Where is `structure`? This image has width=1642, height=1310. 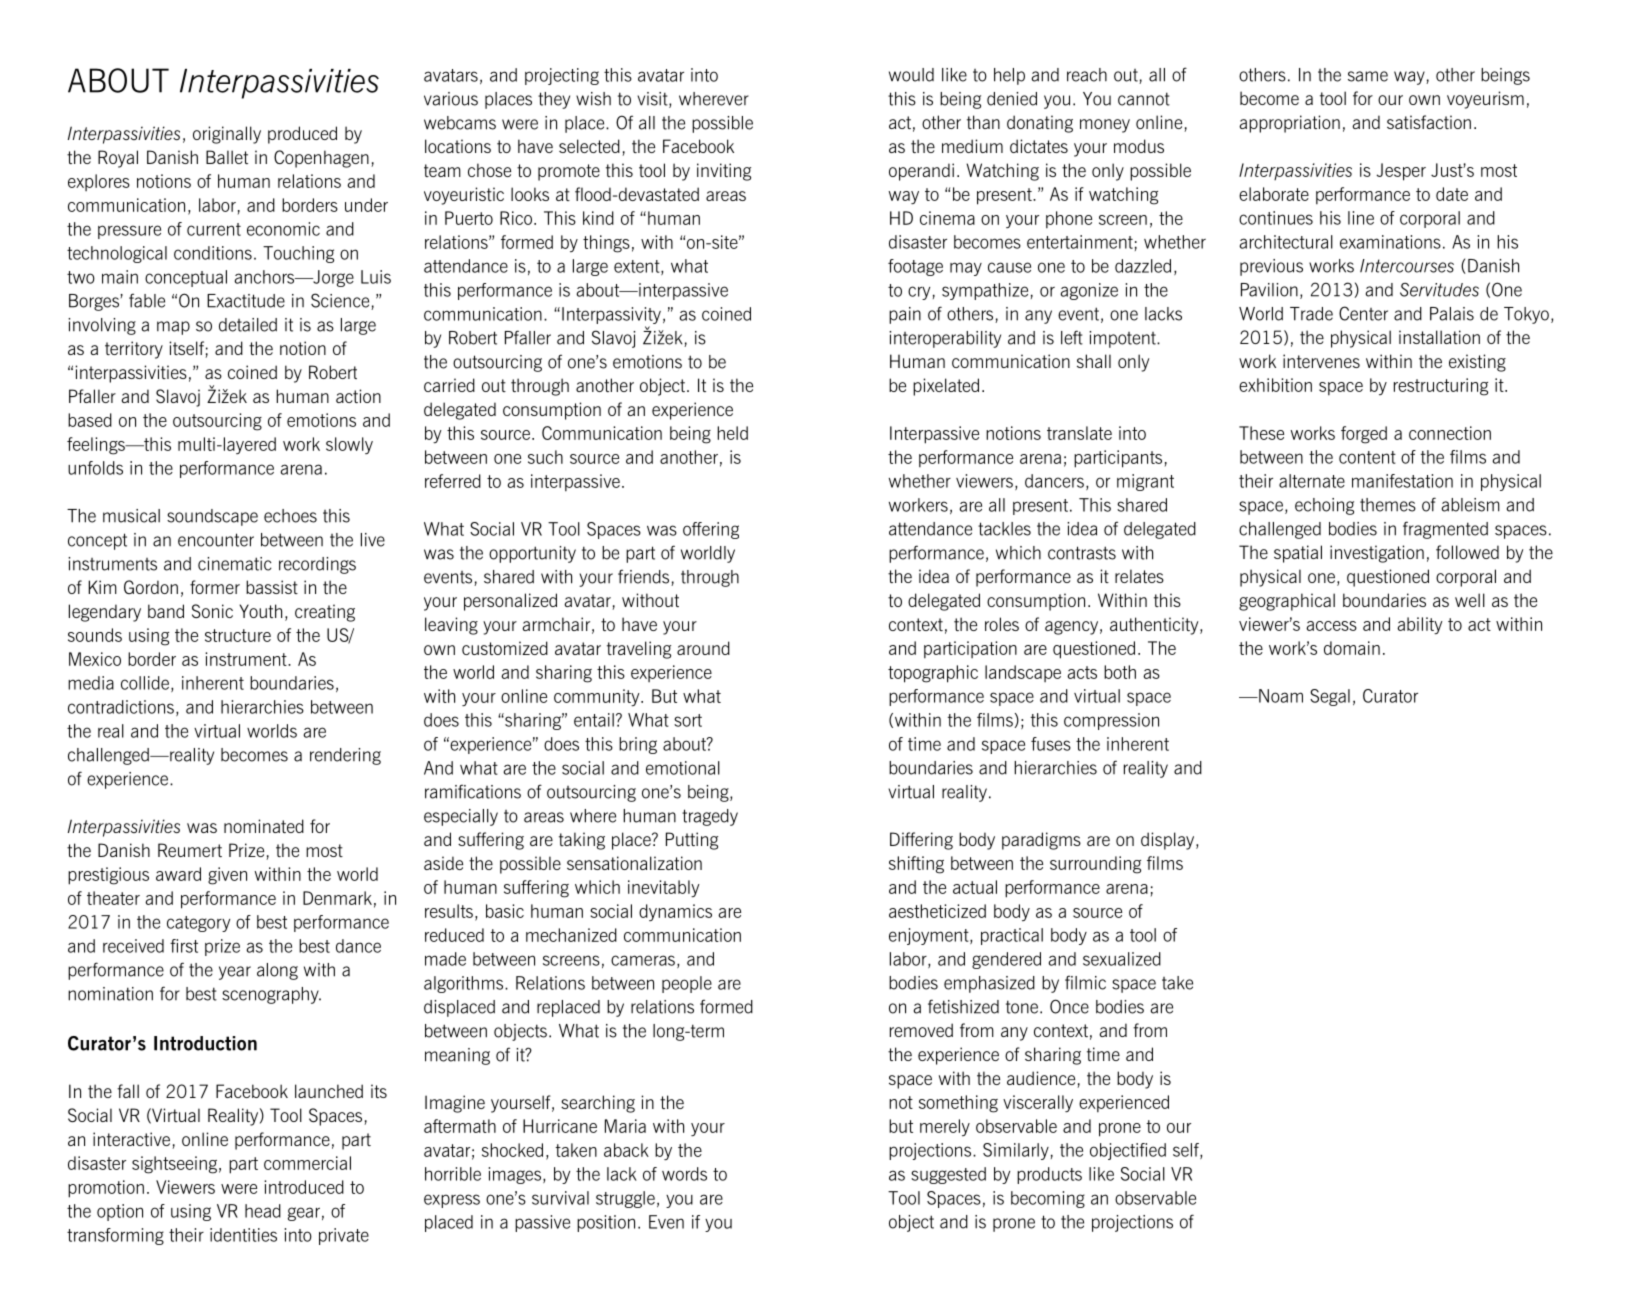
structure is located at coordinates (238, 635).
